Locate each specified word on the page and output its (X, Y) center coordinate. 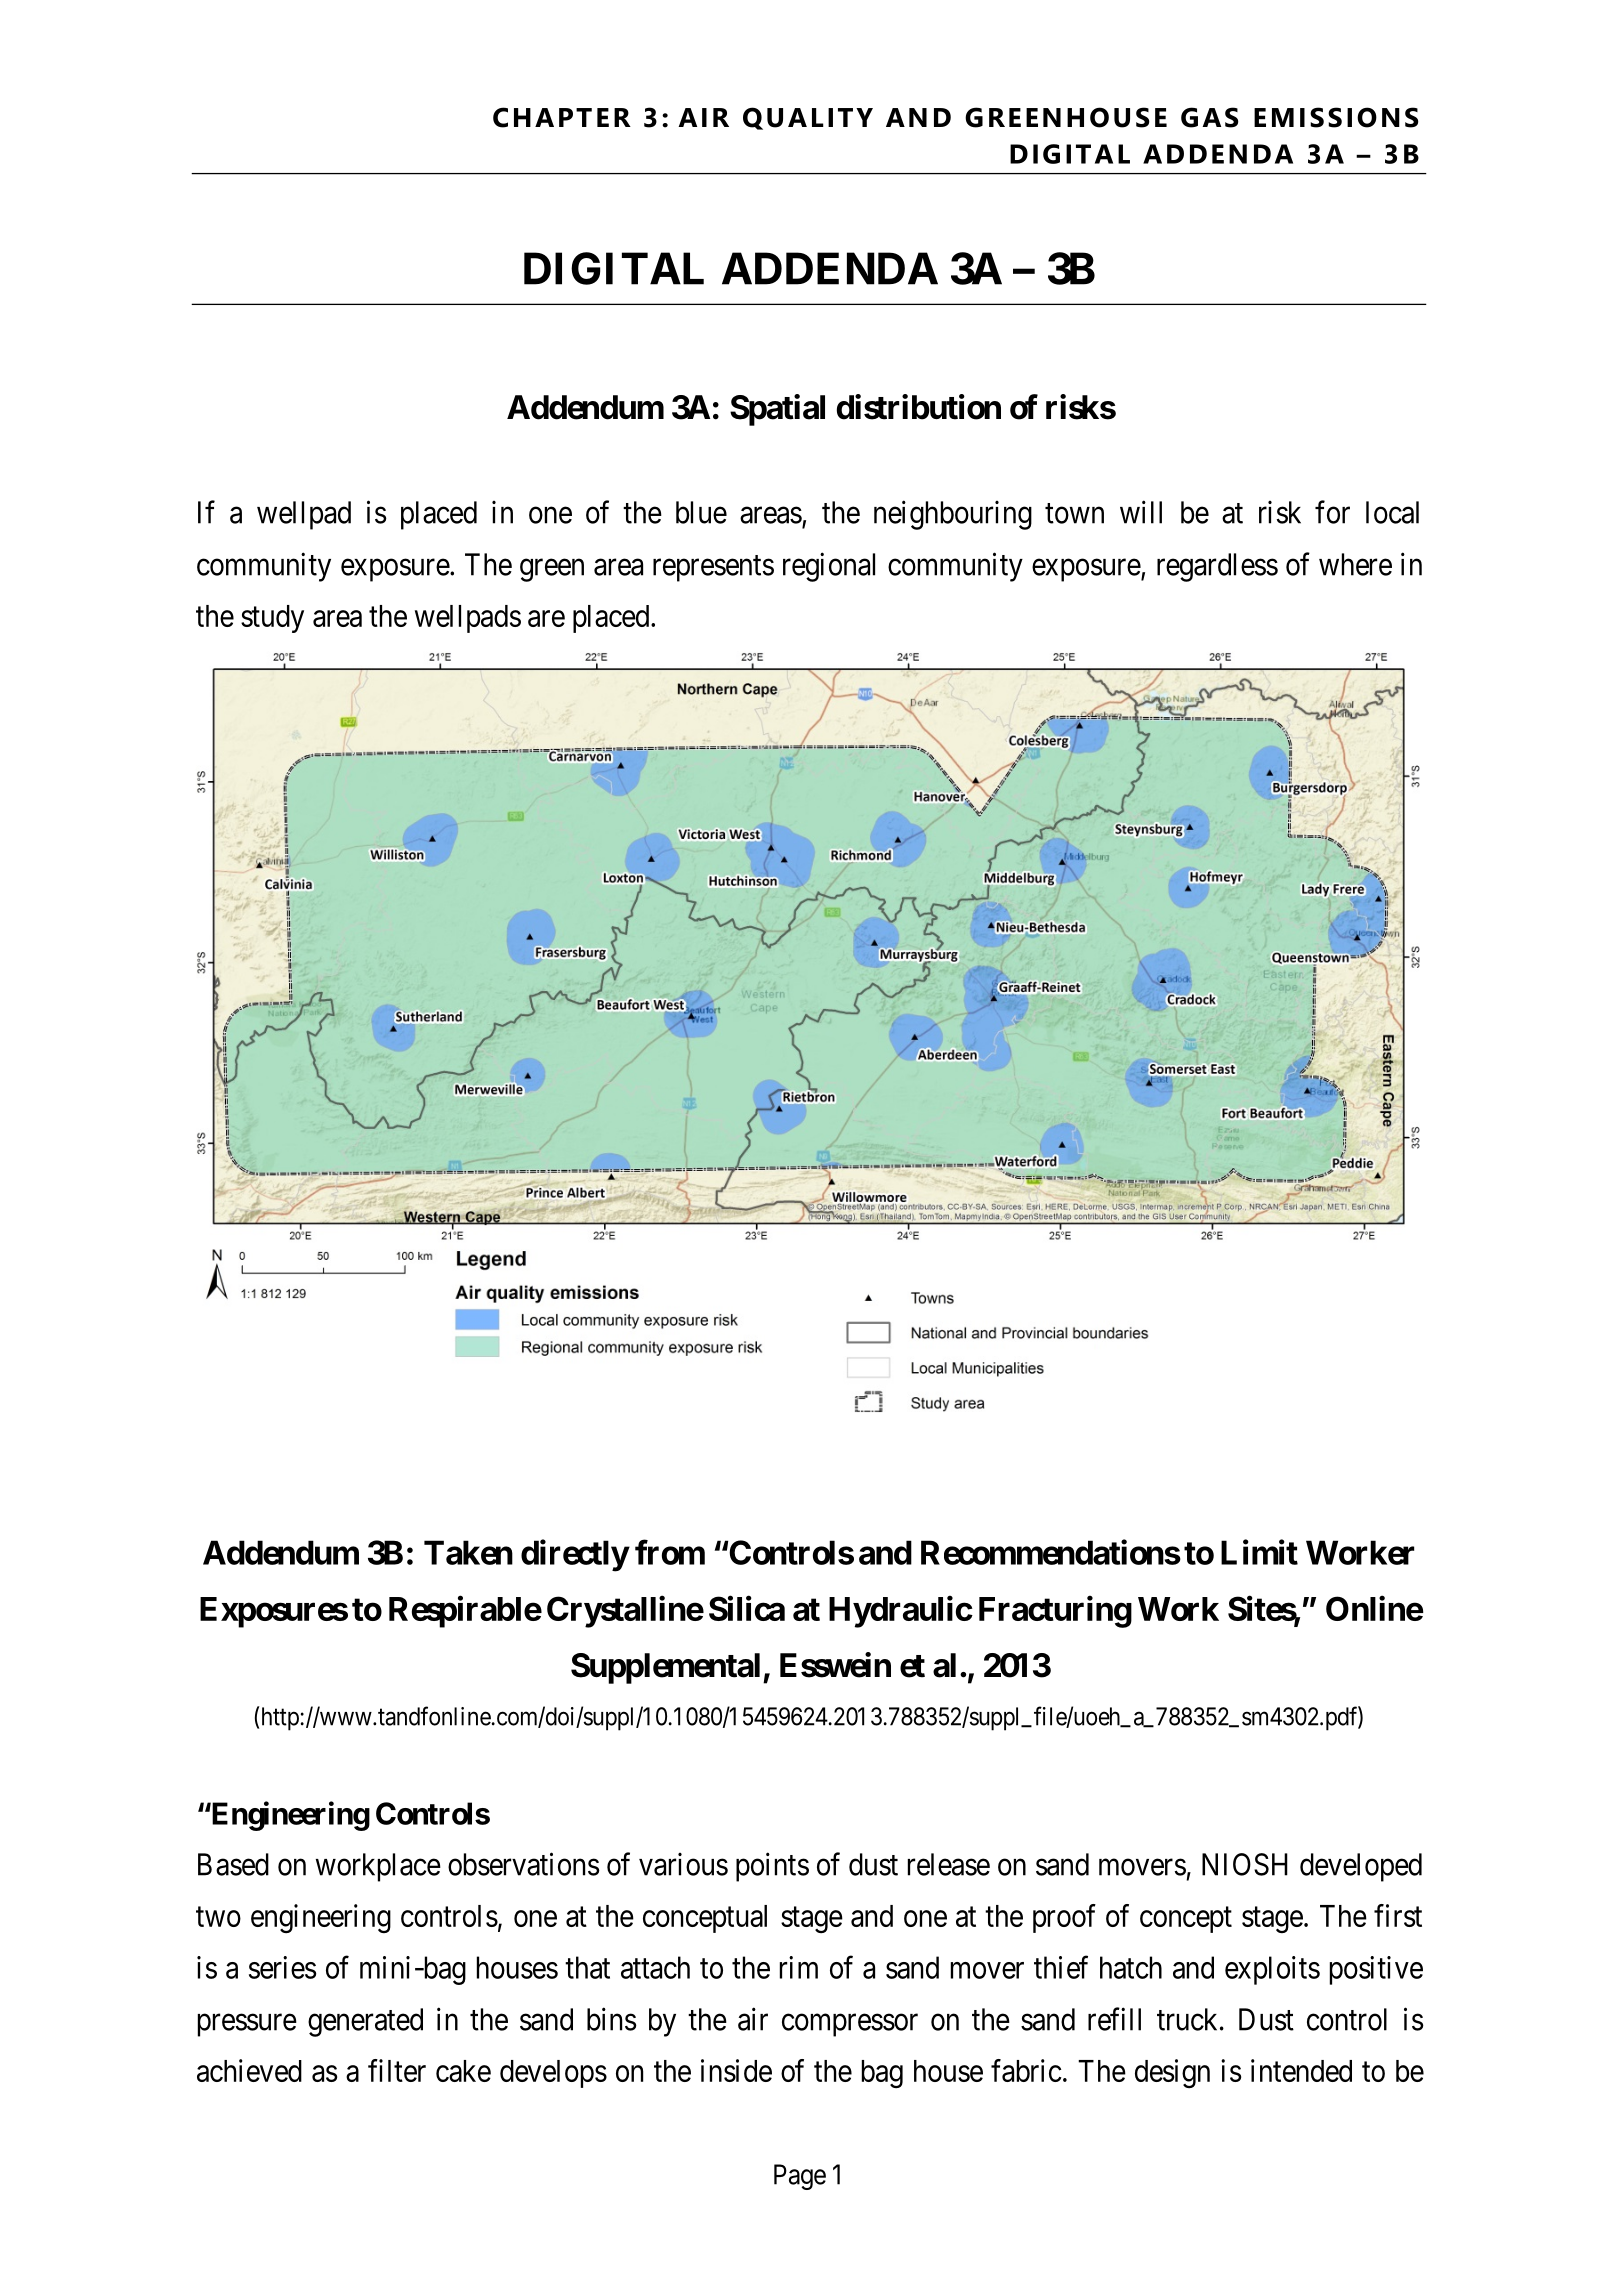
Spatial (777, 410)
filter (397, 2070)
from (670, 1552)
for (1332, 512)
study (272, 619)
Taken (468, 1552)
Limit (1259, 1552)
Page (800, 2177)
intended (1301, 2070)
